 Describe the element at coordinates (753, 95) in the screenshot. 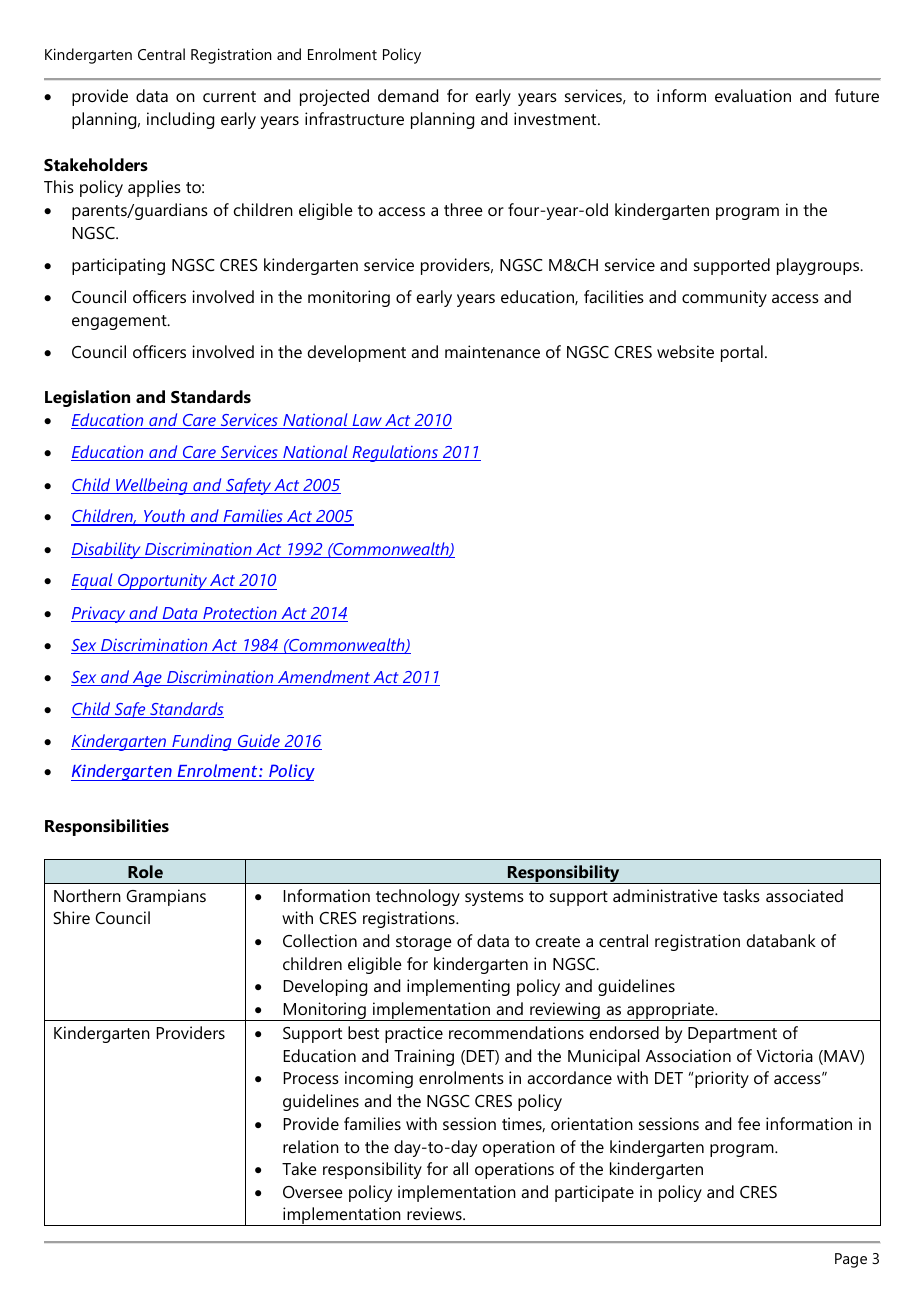

I see `evaluation` at that location.
